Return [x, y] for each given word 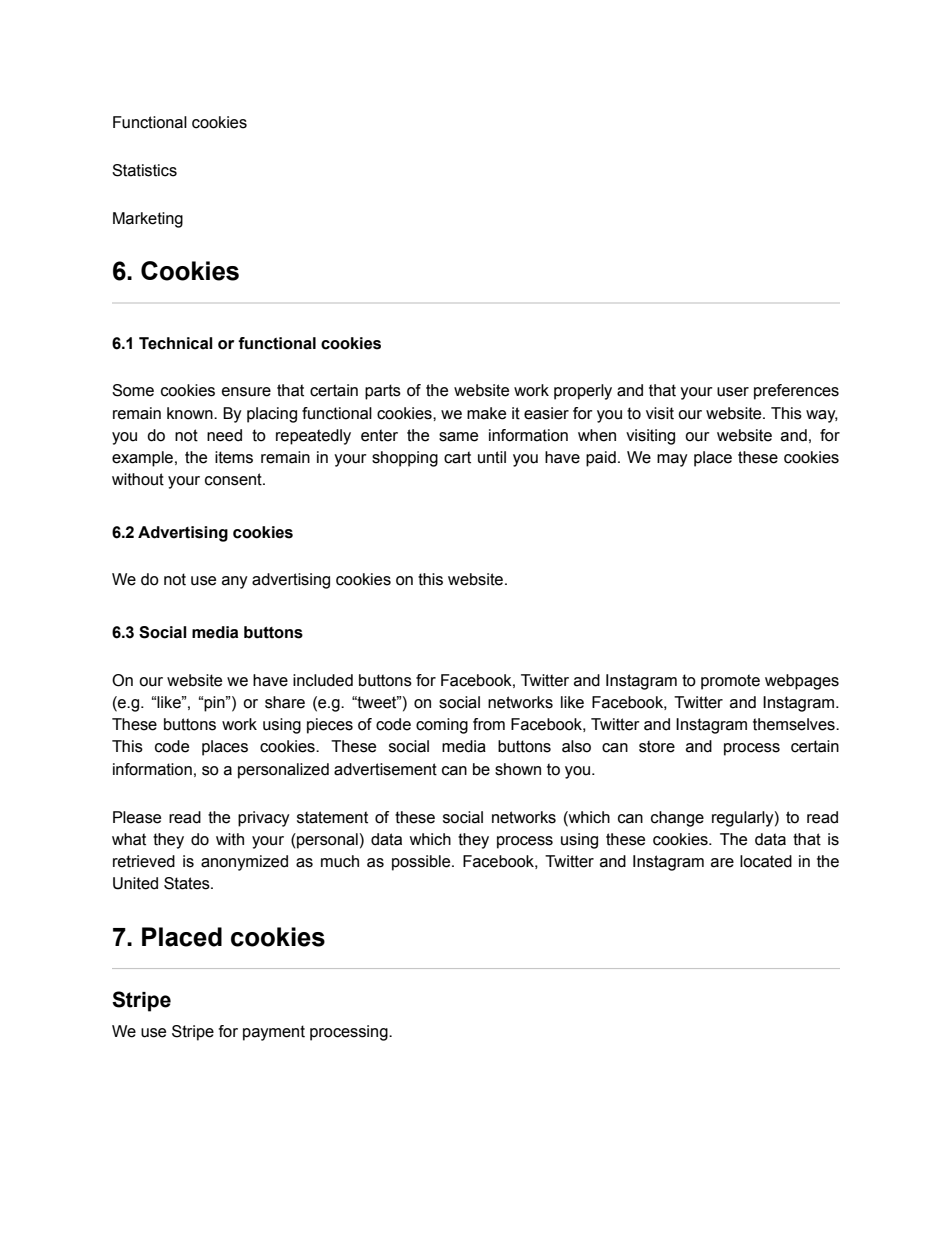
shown [518, 769]
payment [274, 1033]
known [191, 413]
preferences [796, 392]
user [733, 392]
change [677, 819]
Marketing [148, 220]
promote [730, 682]
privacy [264, 819]
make [486, 413]
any [235, 582]
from [489, 724]
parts [383, 392]
